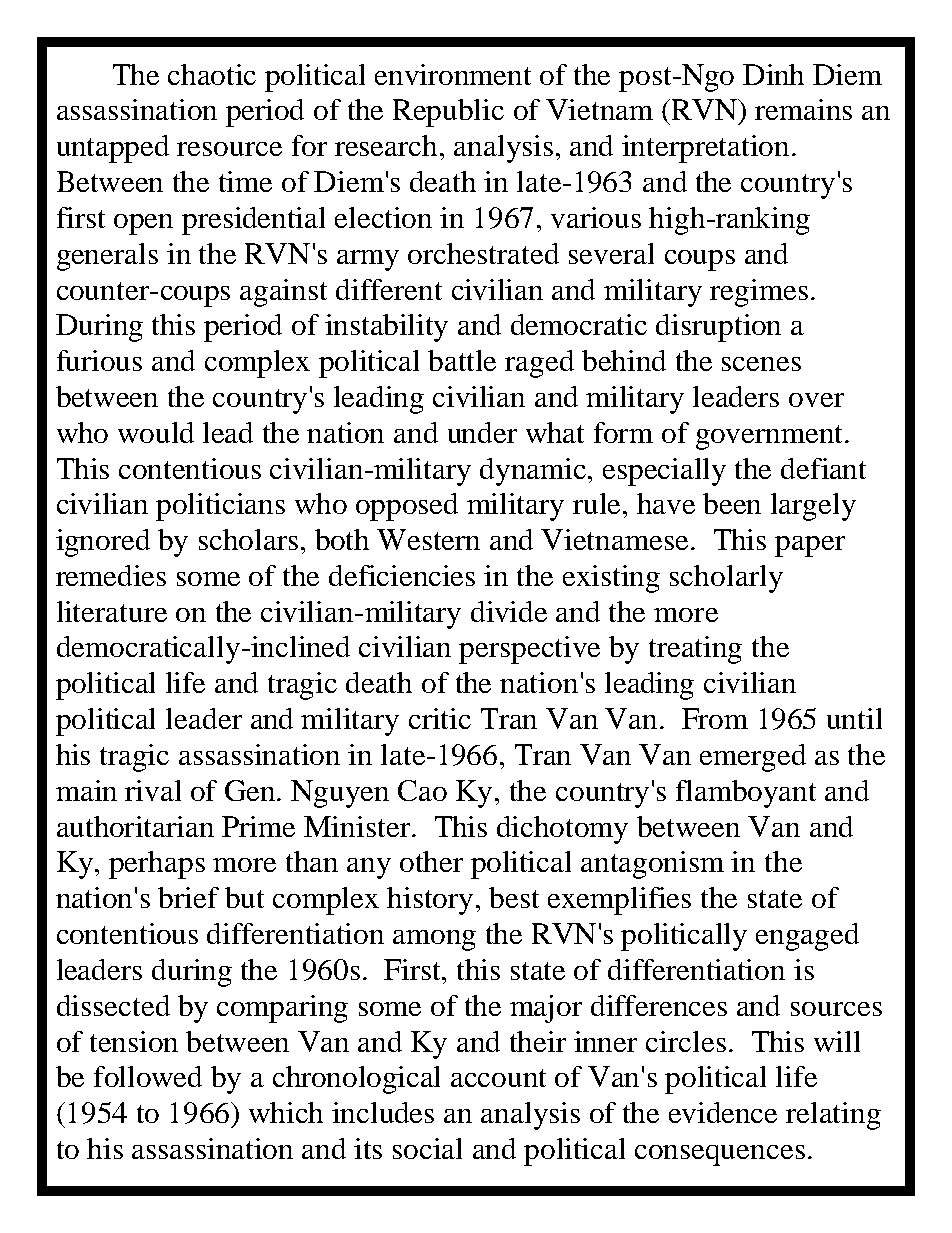 This image has width=952, height=1233. What do you see at coordinates (153, 790) in the image?
I see `rival` at bounding box center [153, 790].
